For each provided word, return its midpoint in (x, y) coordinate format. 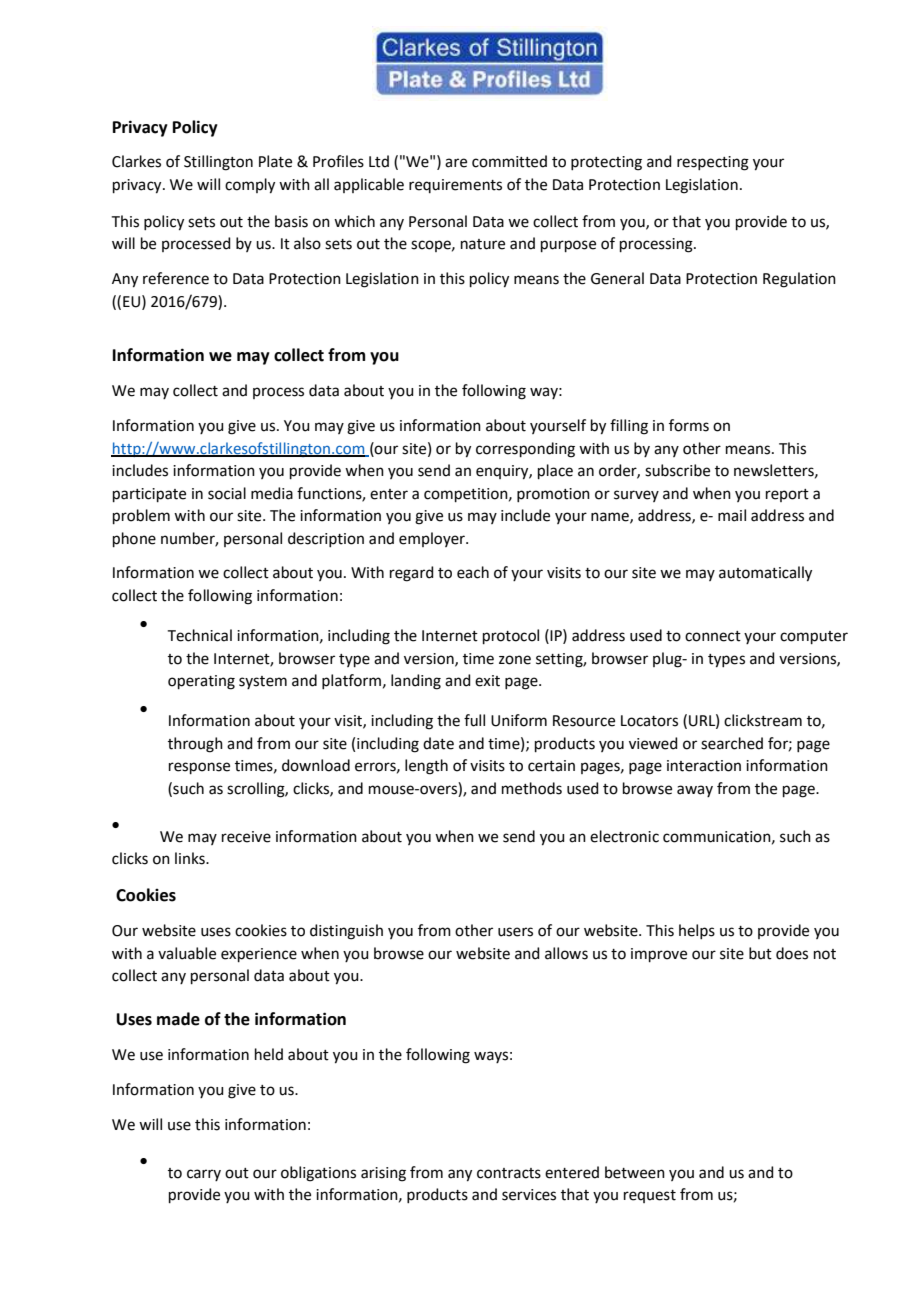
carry (204, 1175)
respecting (713, 163)
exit (487, 681)
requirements (455, 186)
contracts (509, 1173)
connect (713, 636)
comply (250, 186)
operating (201, 682)
